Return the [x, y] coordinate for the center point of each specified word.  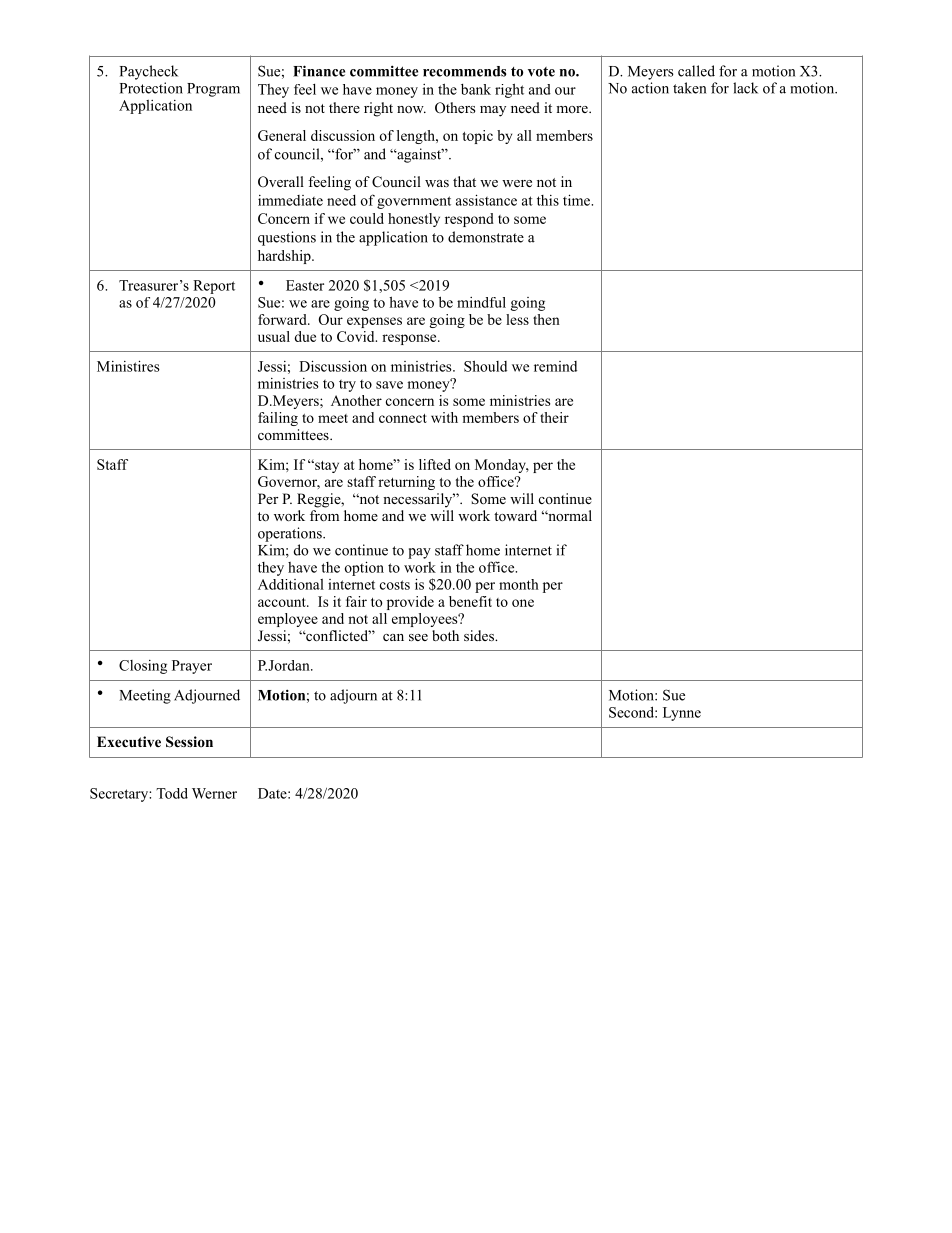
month [519, 584]
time [578, 200]
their [554, 417]
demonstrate [486, 237]
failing [278, 419]
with [444, 417]
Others [455, 108]
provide [410, 603]
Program [213, 90]
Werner [214, 793]
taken [689, 88]
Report [214, 287]
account [283, 602]
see [418, 637]
